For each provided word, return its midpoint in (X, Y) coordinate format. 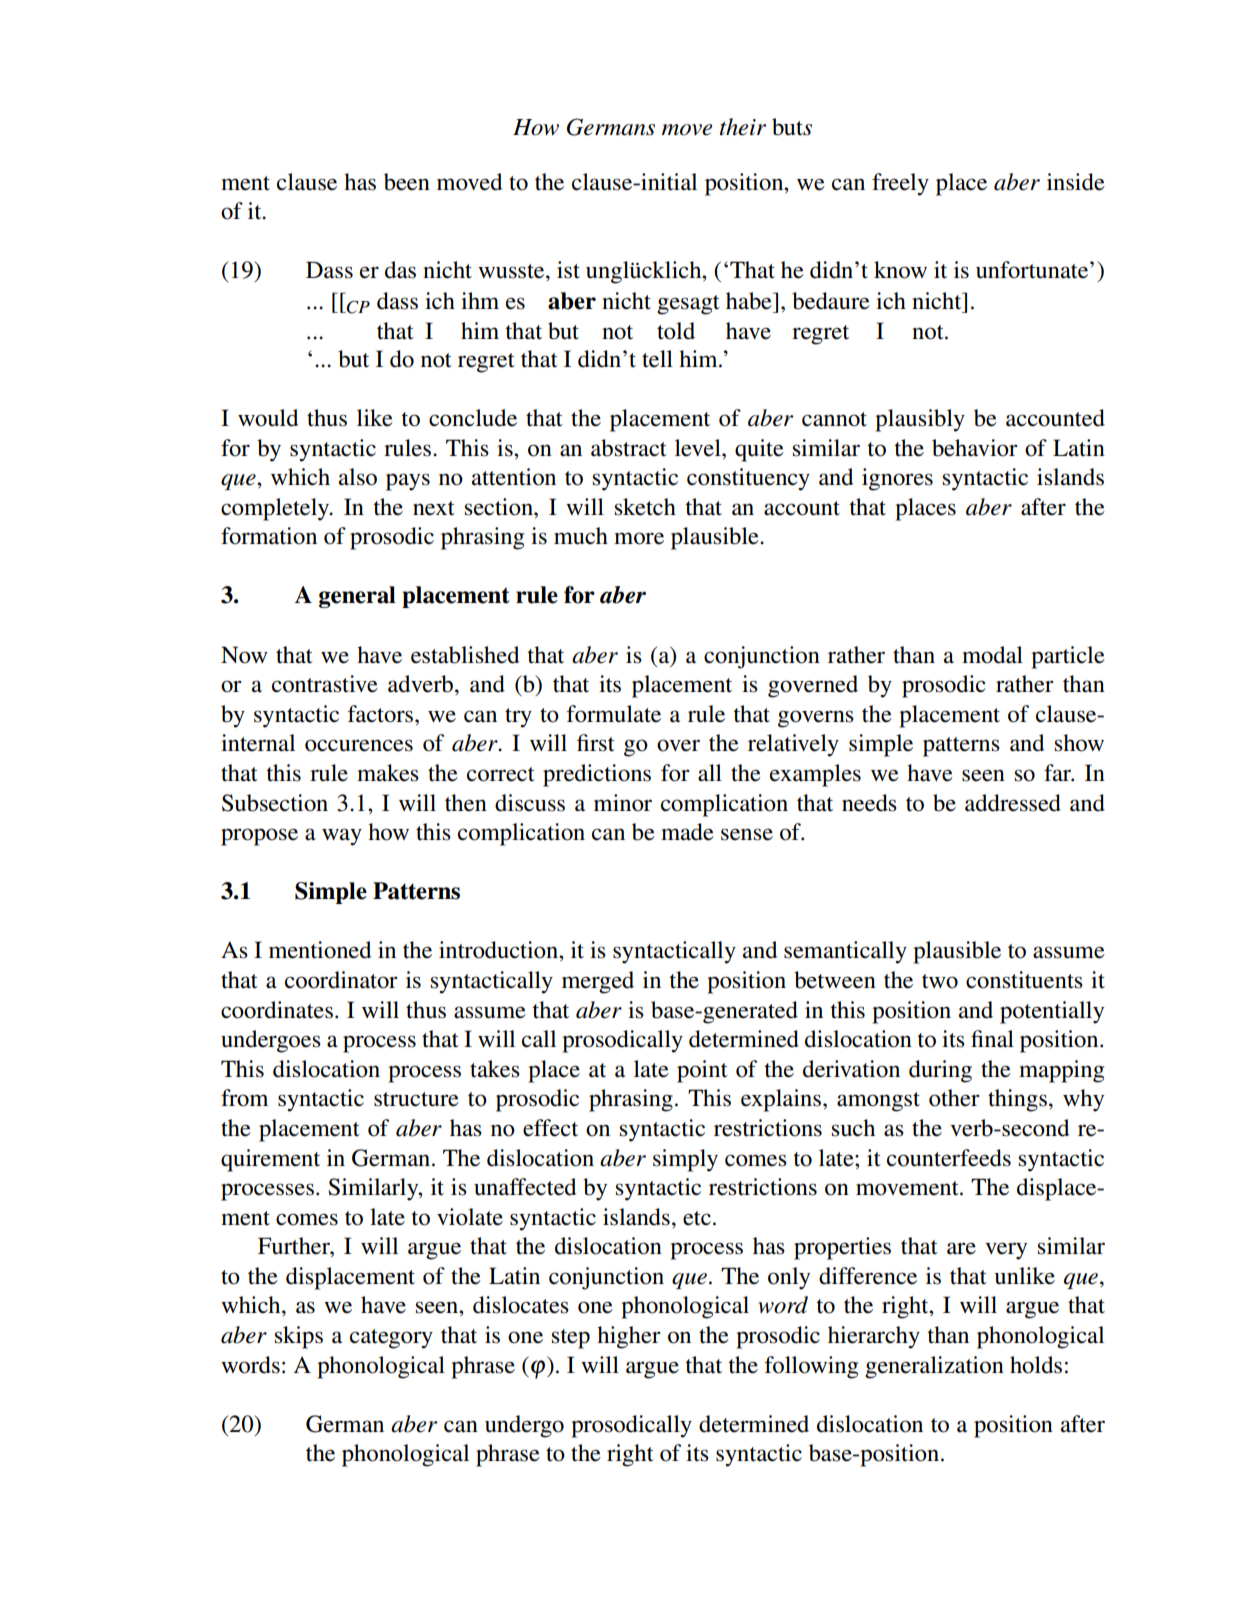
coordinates (277, 1010)
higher (629, 1337)
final (992, 1039)
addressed (1013, 803)
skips (299, 1337)
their (743, 127)
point (702, 1071)
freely (900, 184)
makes (388, 773)
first (596, 743)
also (358, 477)
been (407, 182)
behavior (975, 448)
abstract (629, 448)
